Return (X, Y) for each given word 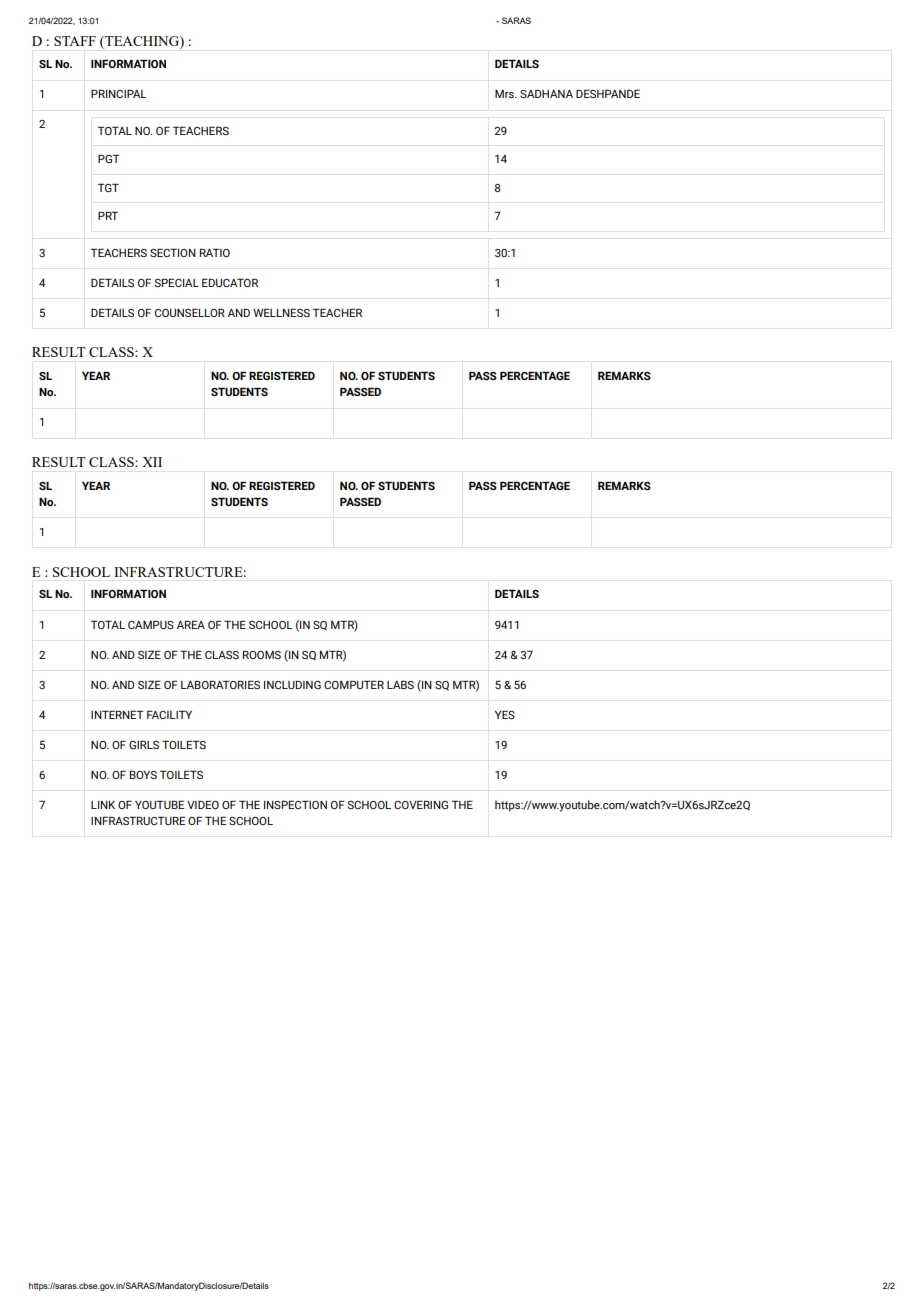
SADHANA (546, 93)
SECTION (173, 252)
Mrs (505, 94)
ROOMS (262, 654)
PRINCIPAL (119, 93)
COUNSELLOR (190, 312)
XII (152, 462)
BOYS (143, 774)
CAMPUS (151, 624)
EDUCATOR (230, 282)
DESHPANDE (608, 93)
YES (505, 714)
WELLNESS (281, 312)
